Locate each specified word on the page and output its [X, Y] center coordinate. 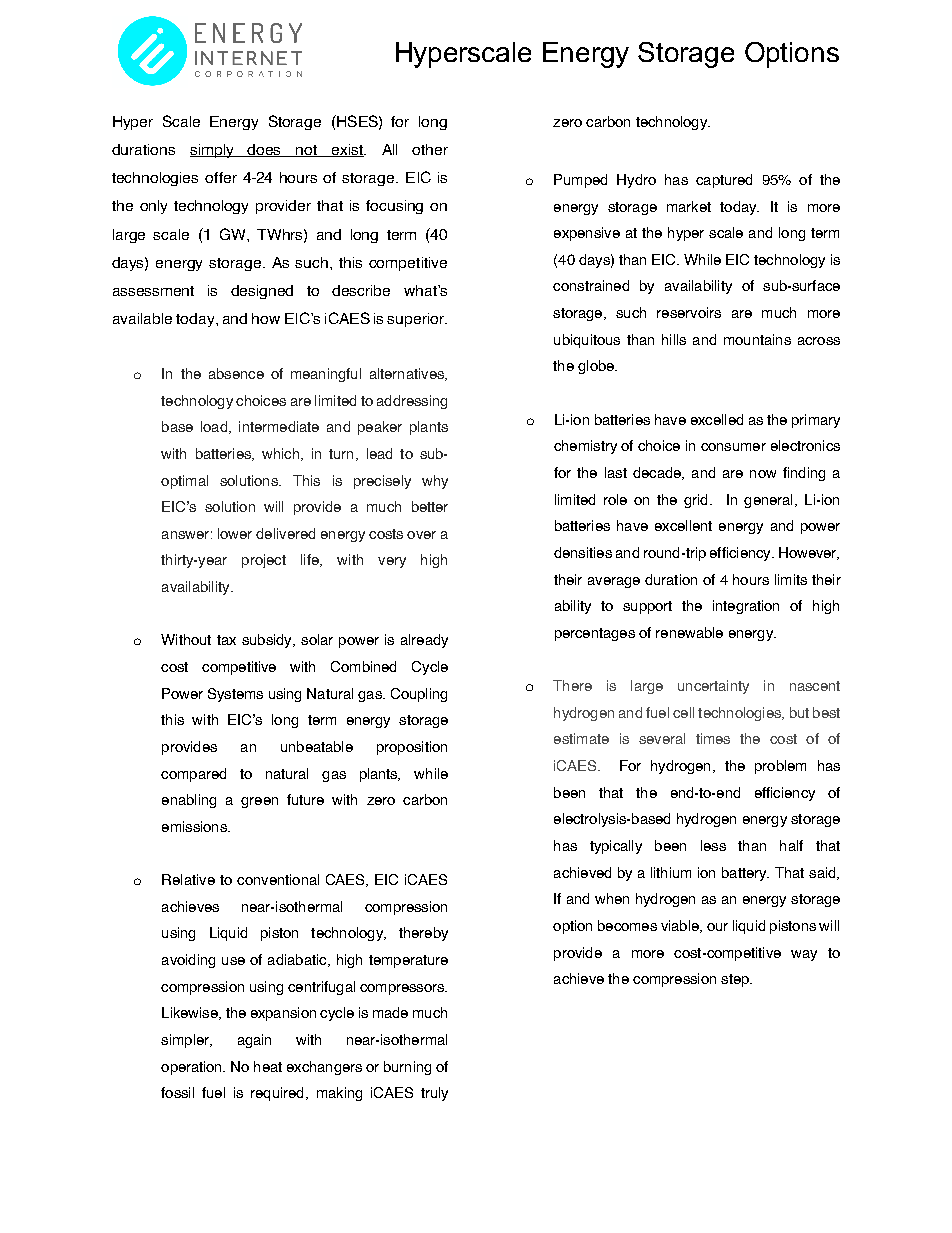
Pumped [580, 181]
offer [221, 177]
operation [193, 1068]
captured [724, 181]
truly [434, 1094]
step [736, 980]
